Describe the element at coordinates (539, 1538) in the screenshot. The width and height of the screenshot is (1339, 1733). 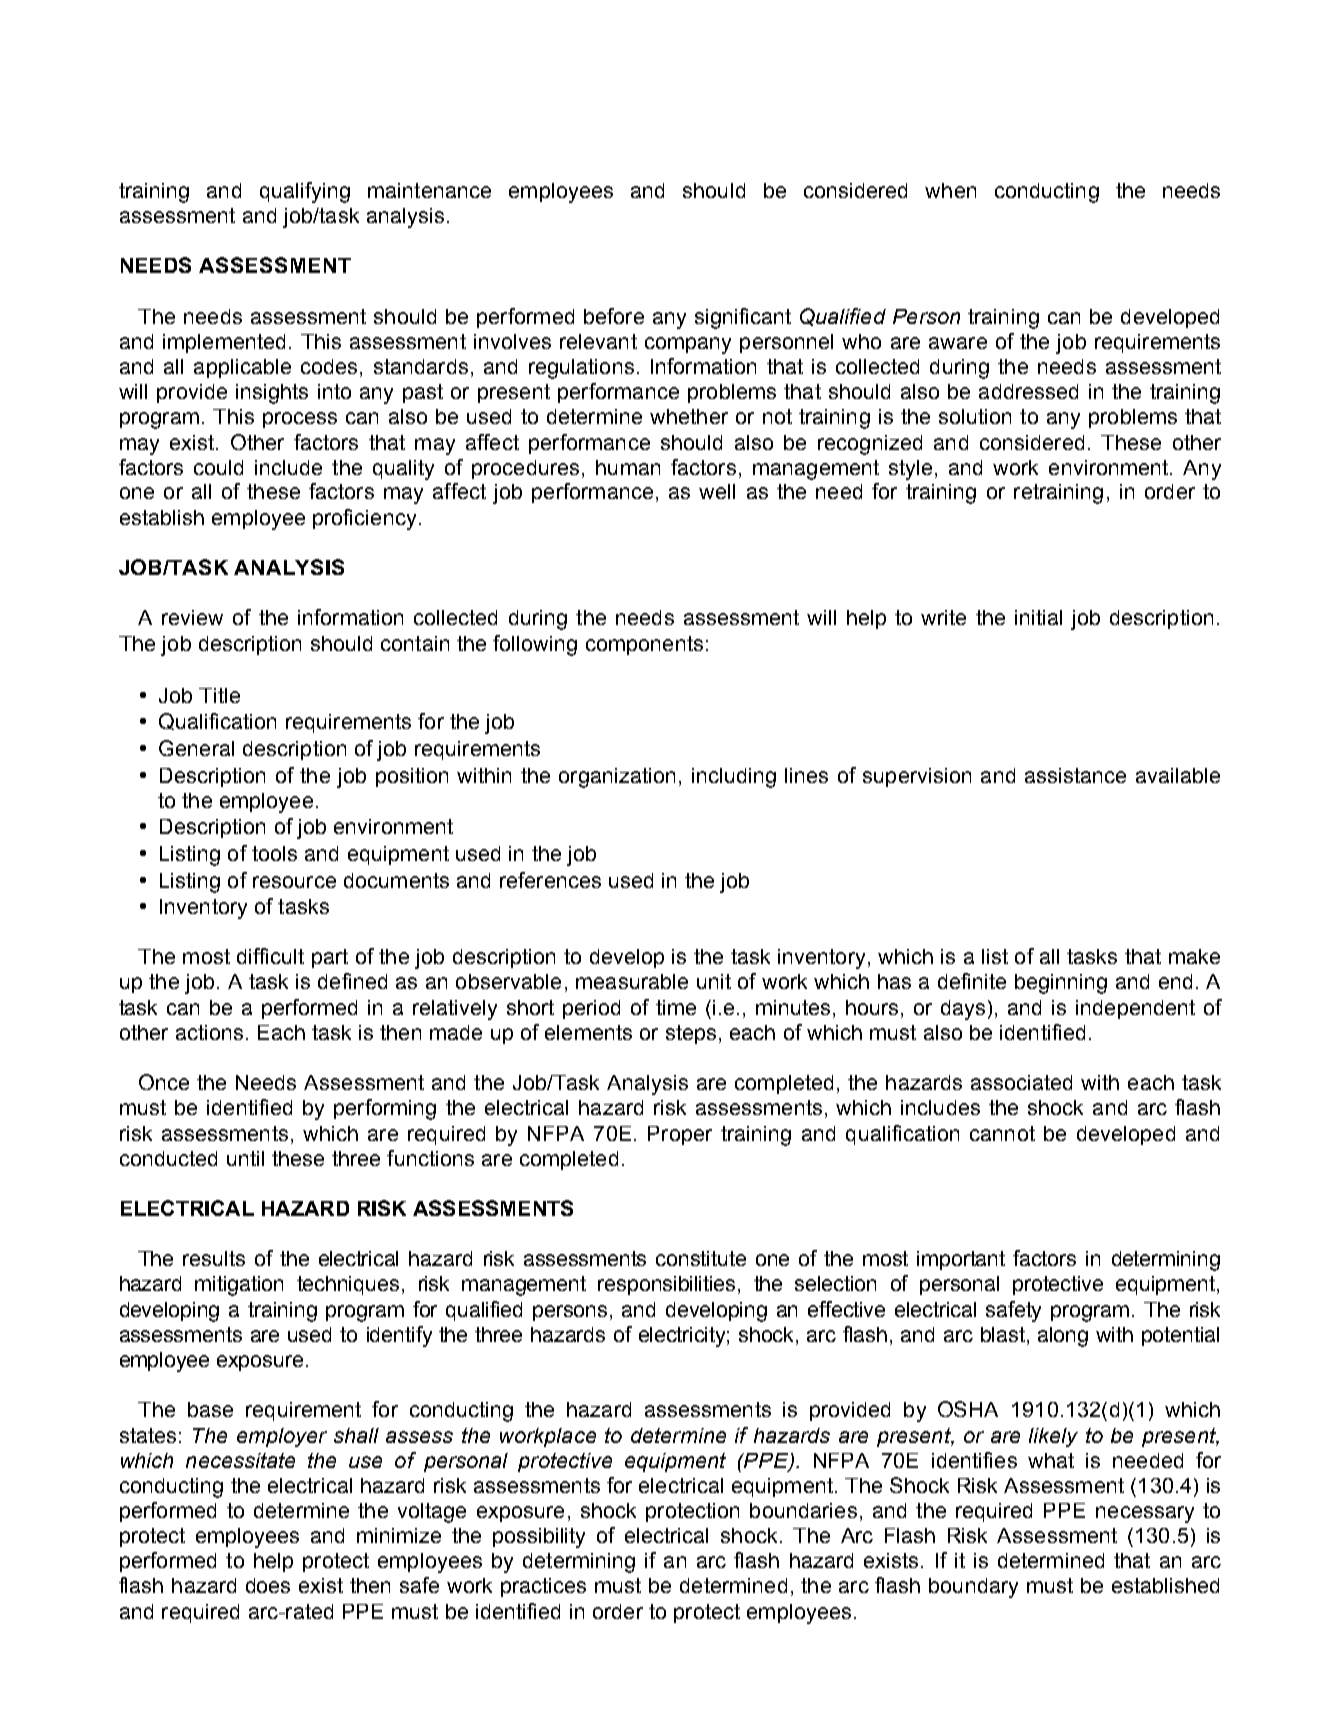
I see `possibility` at that location.
